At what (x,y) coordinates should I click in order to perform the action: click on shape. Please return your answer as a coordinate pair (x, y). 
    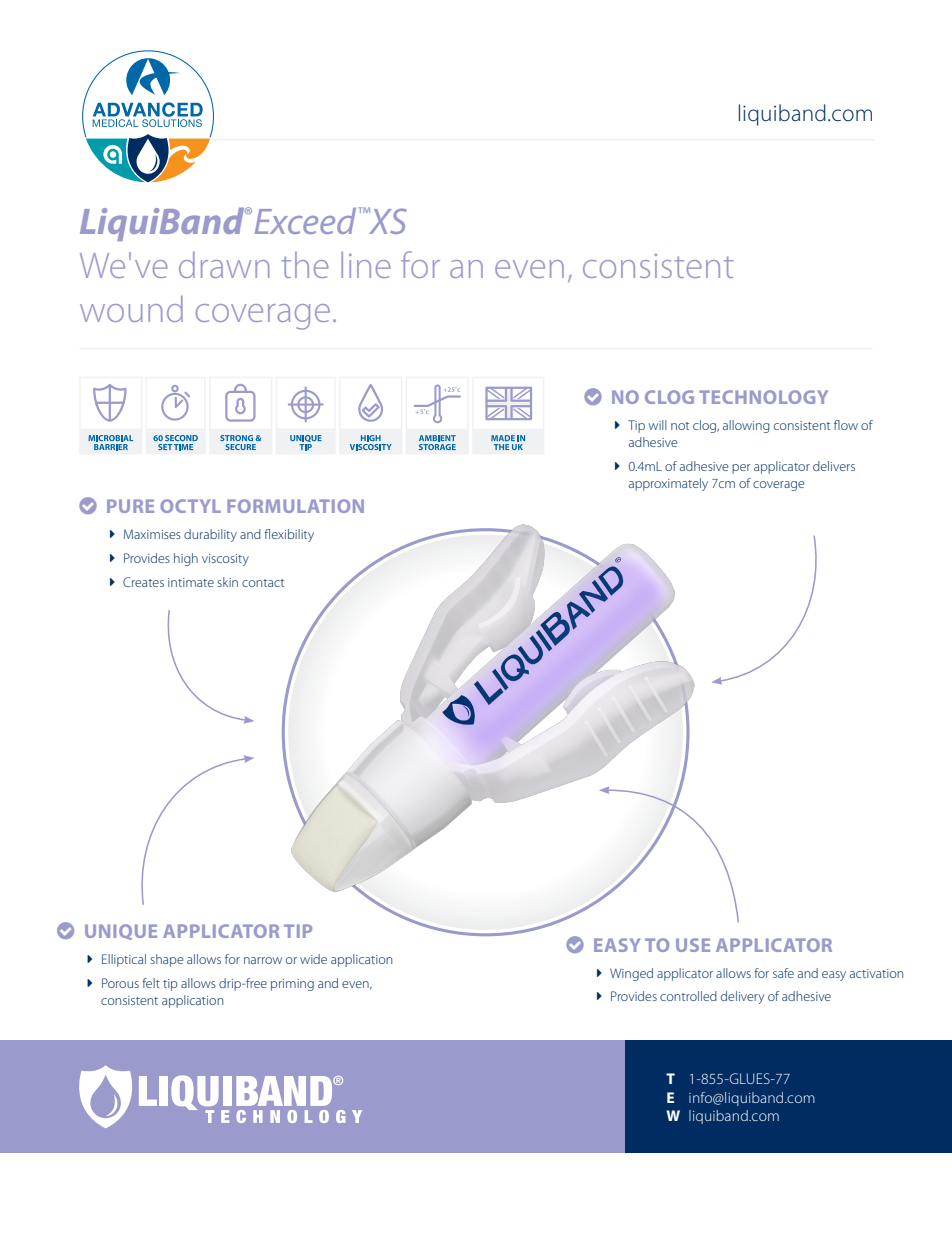
    Looking at the image, I should click on (167, 960).
